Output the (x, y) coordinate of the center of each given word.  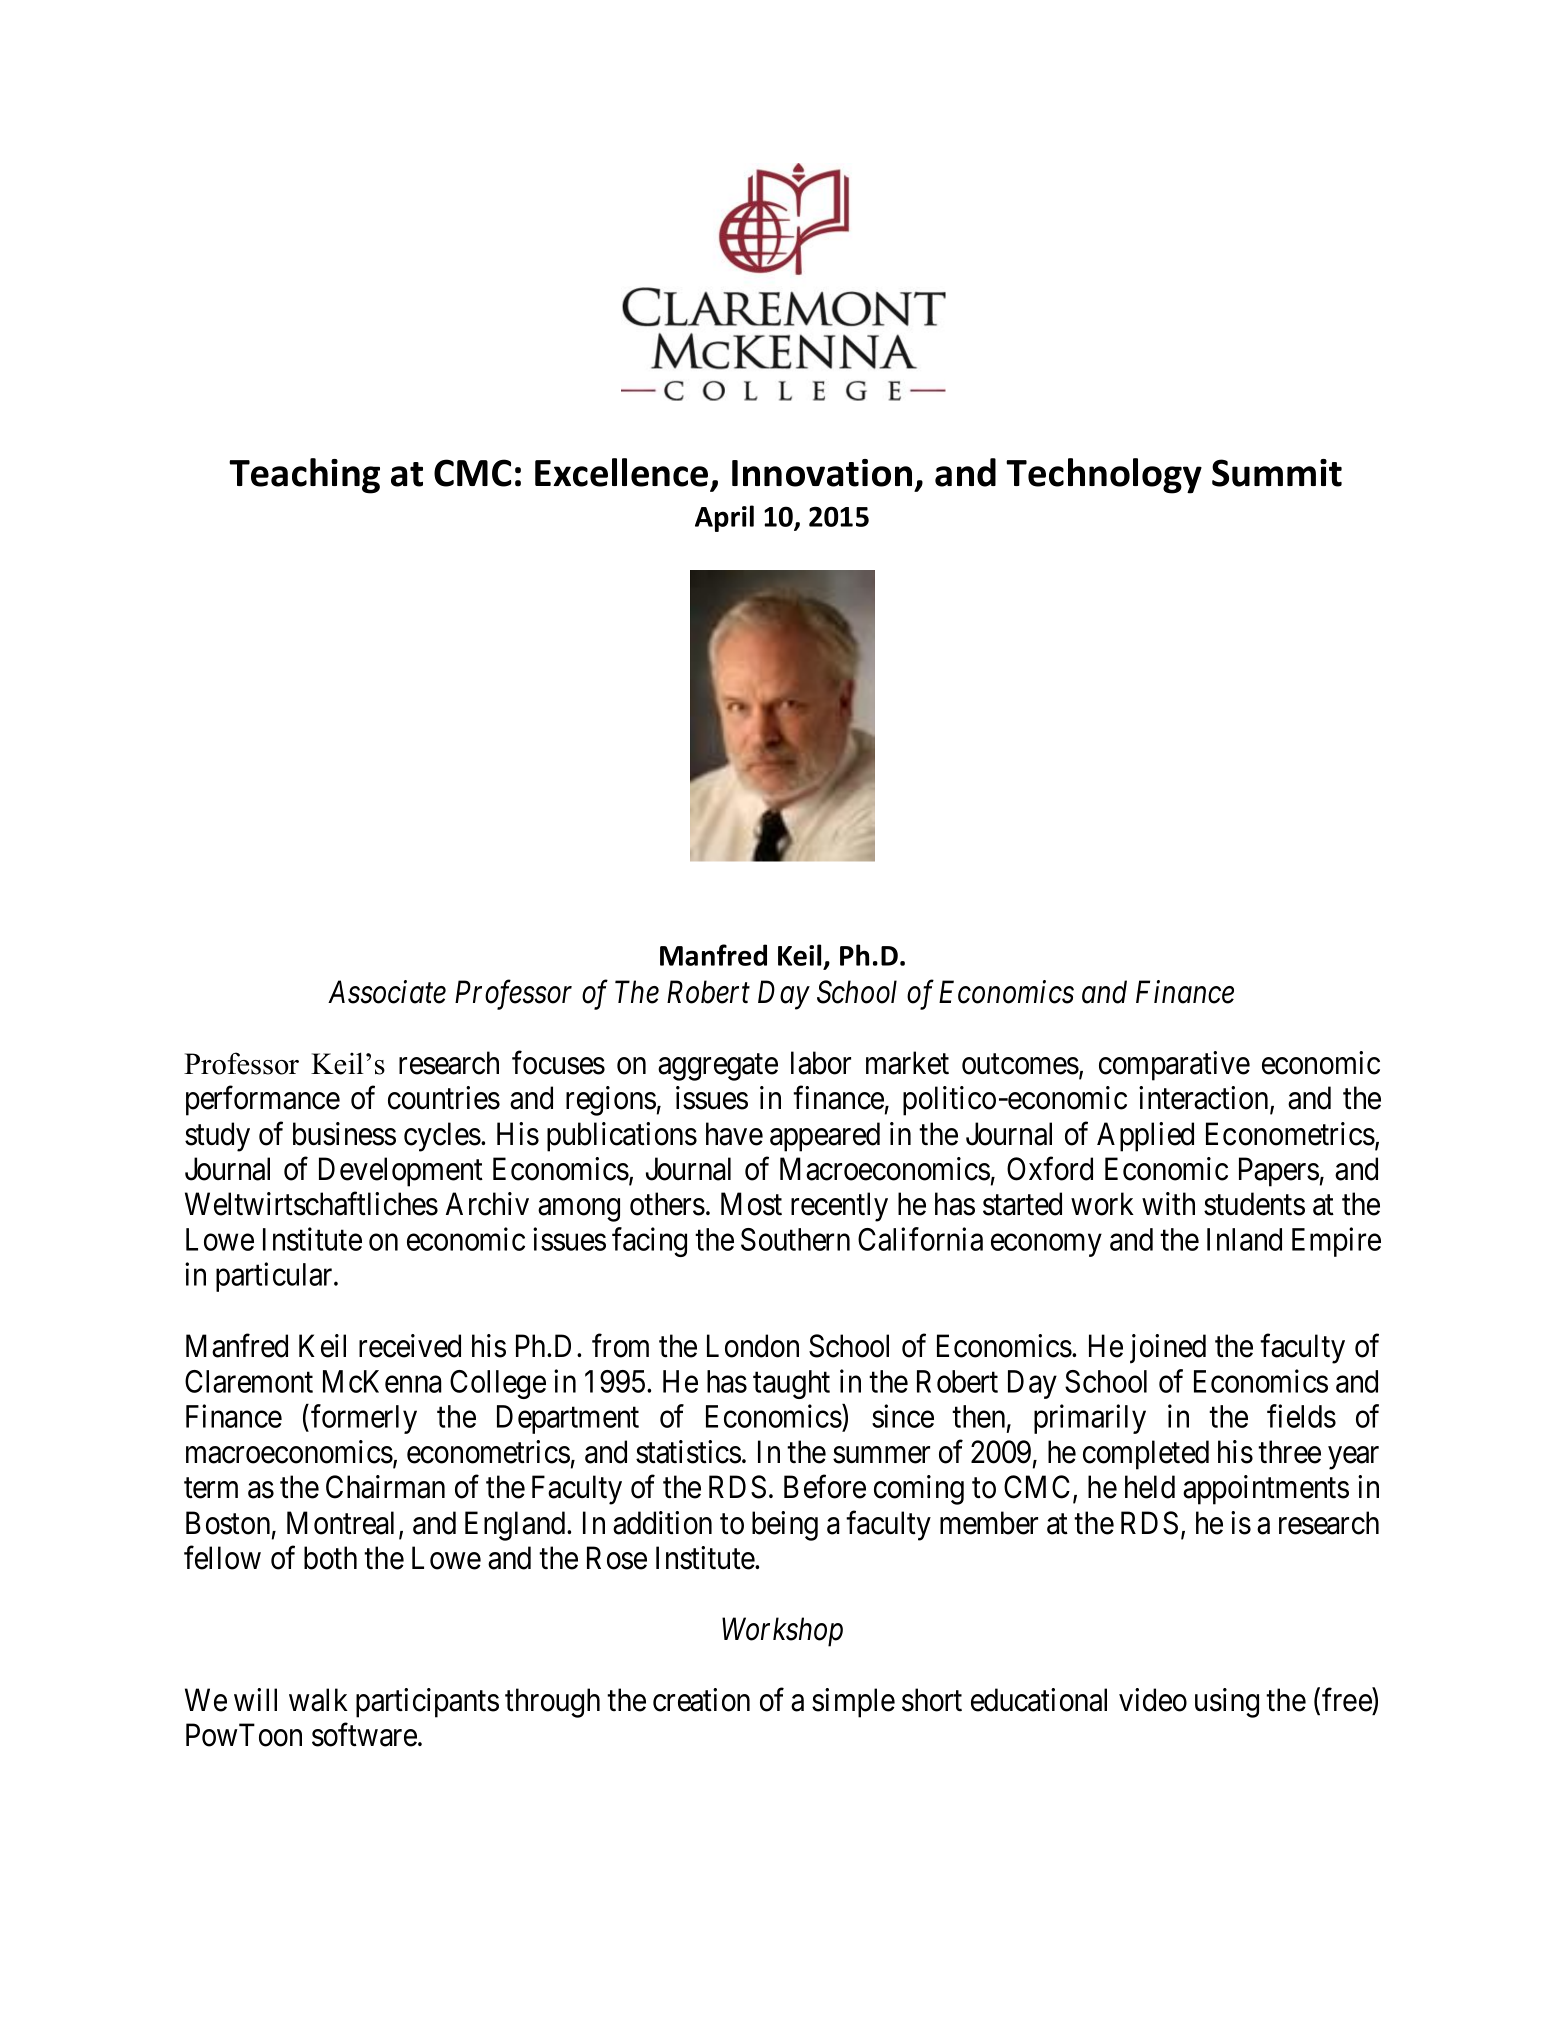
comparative (1174, 1066)
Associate (387, 992)
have (734, 1134)
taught (791, 1384)
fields (1301, 1416)
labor (821, 1063)
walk (318, 1700)
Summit (1277, 473)
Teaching (304, 476)
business (344, 1134)
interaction (1205, 1099)
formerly (364, 1419)
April (724, 518)
